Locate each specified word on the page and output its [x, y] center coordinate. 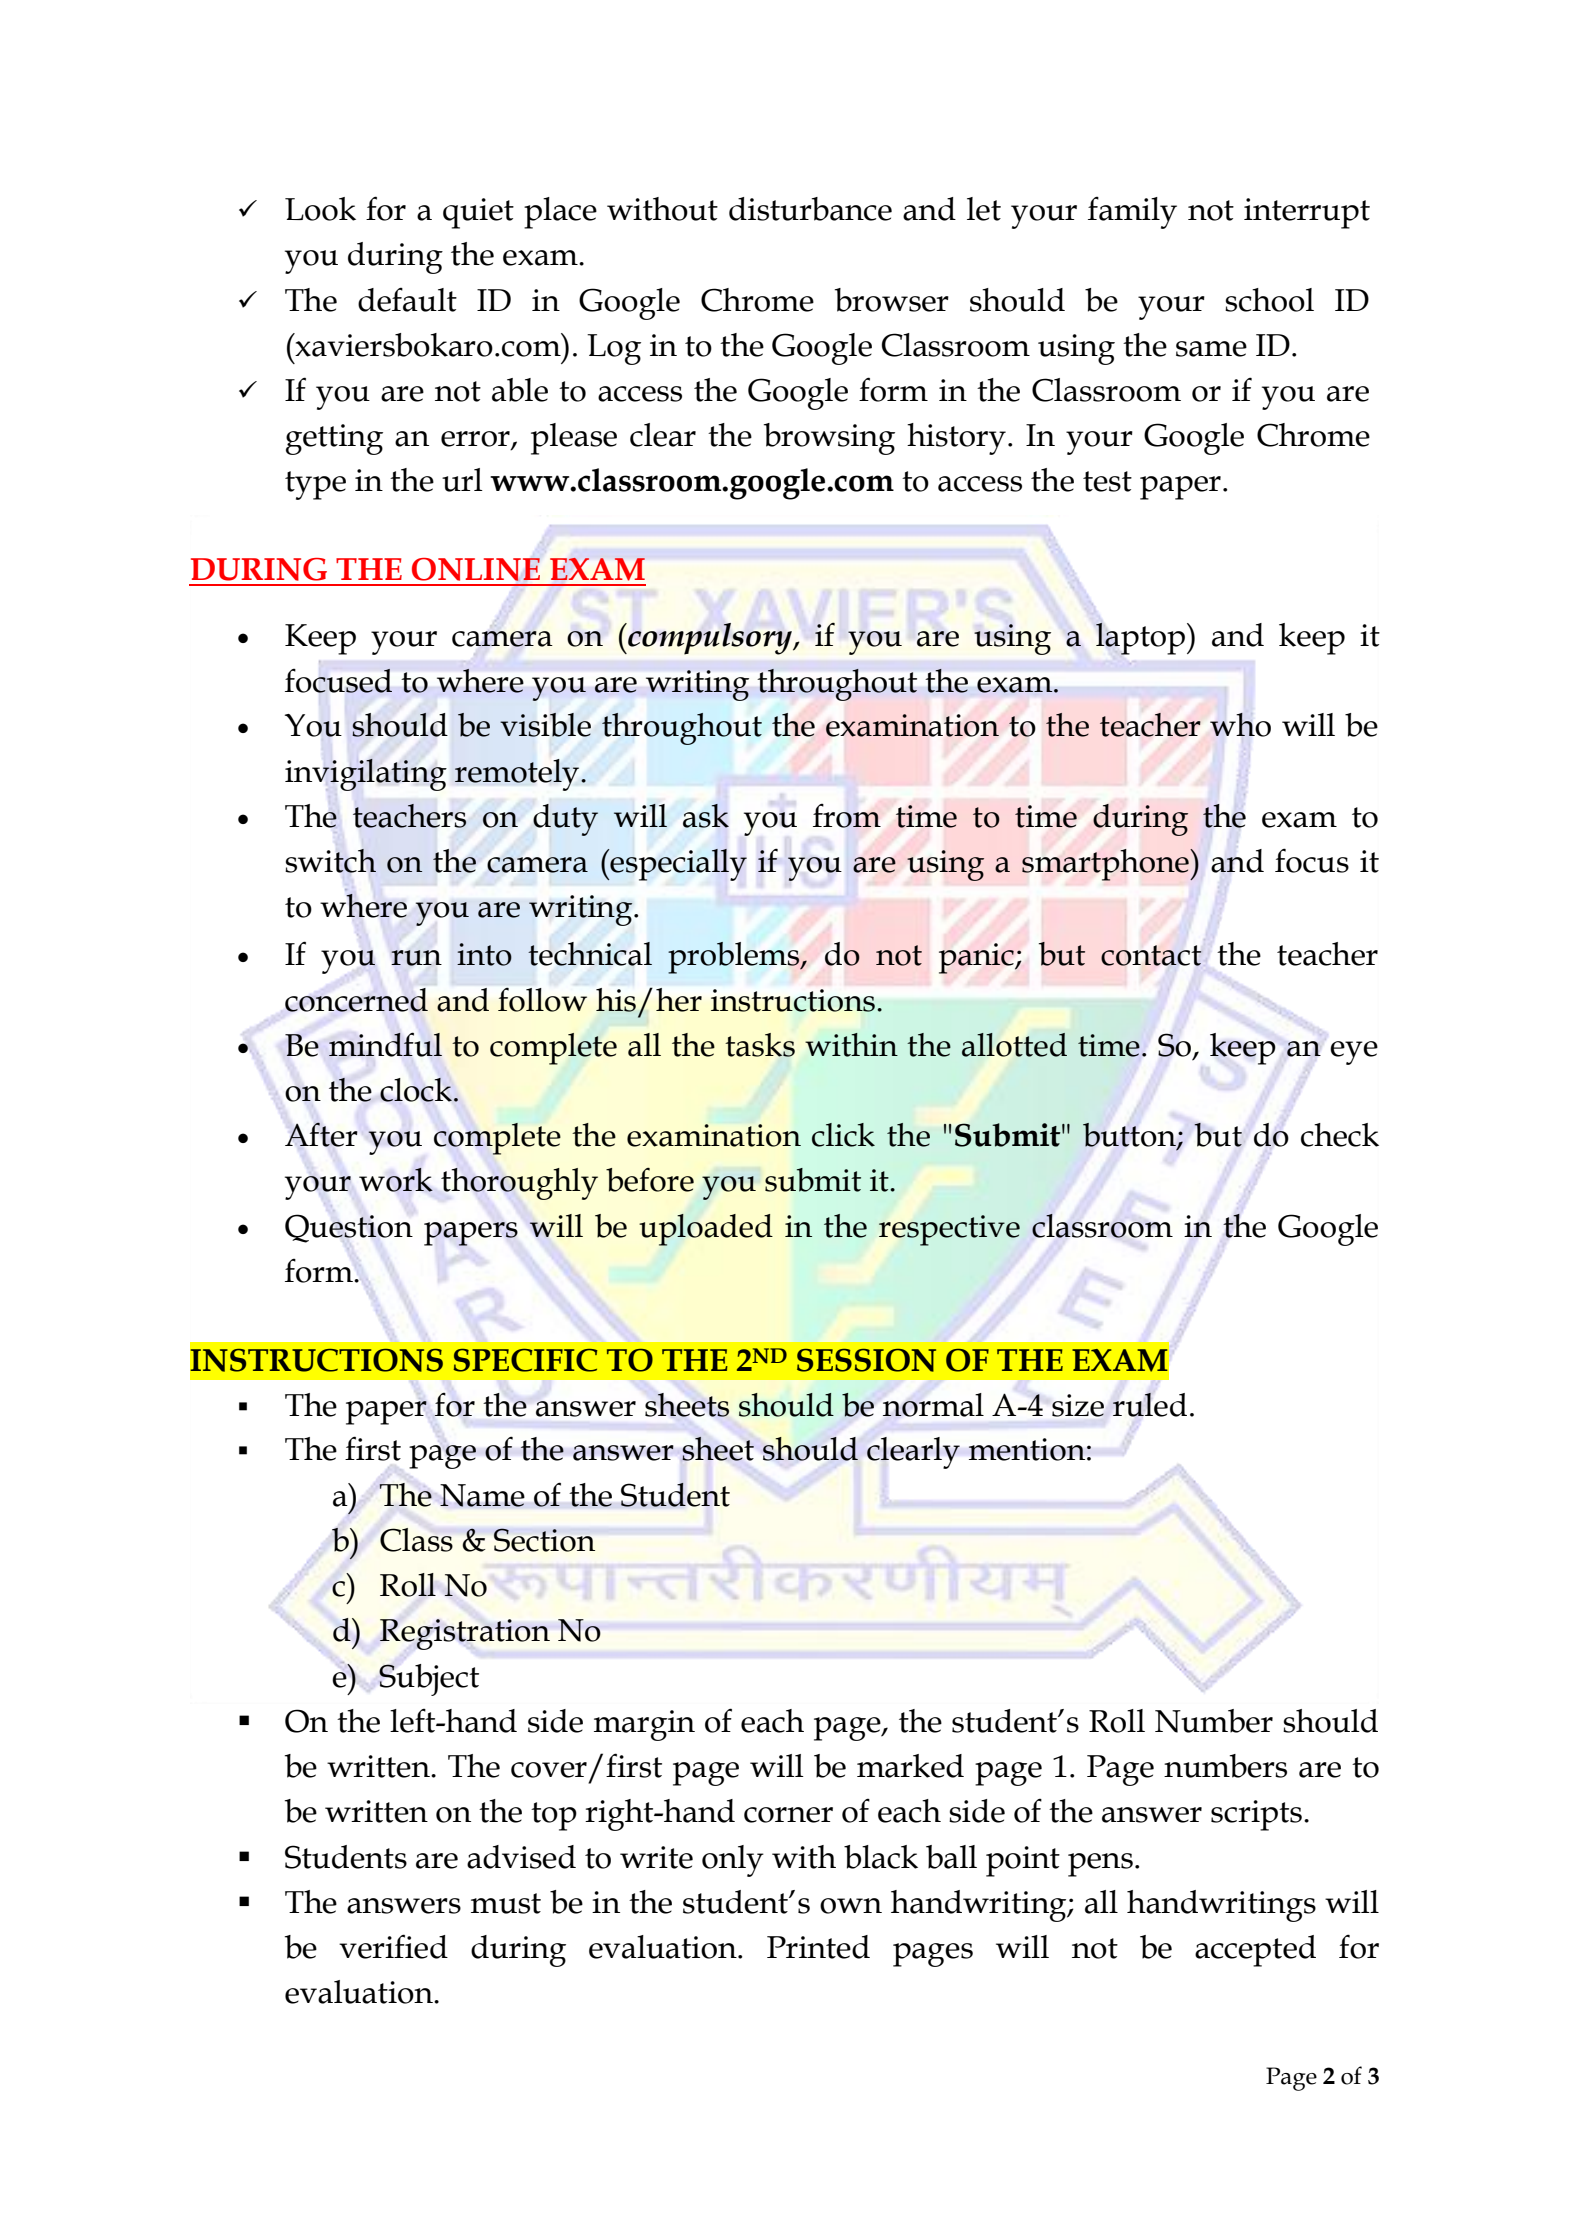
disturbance [810, 209]
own [851, 1906]
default [407, 300]
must [506, 1903]
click [843, 1135]
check [1340, 1135]
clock [416, 1090]
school [1269, 300]
